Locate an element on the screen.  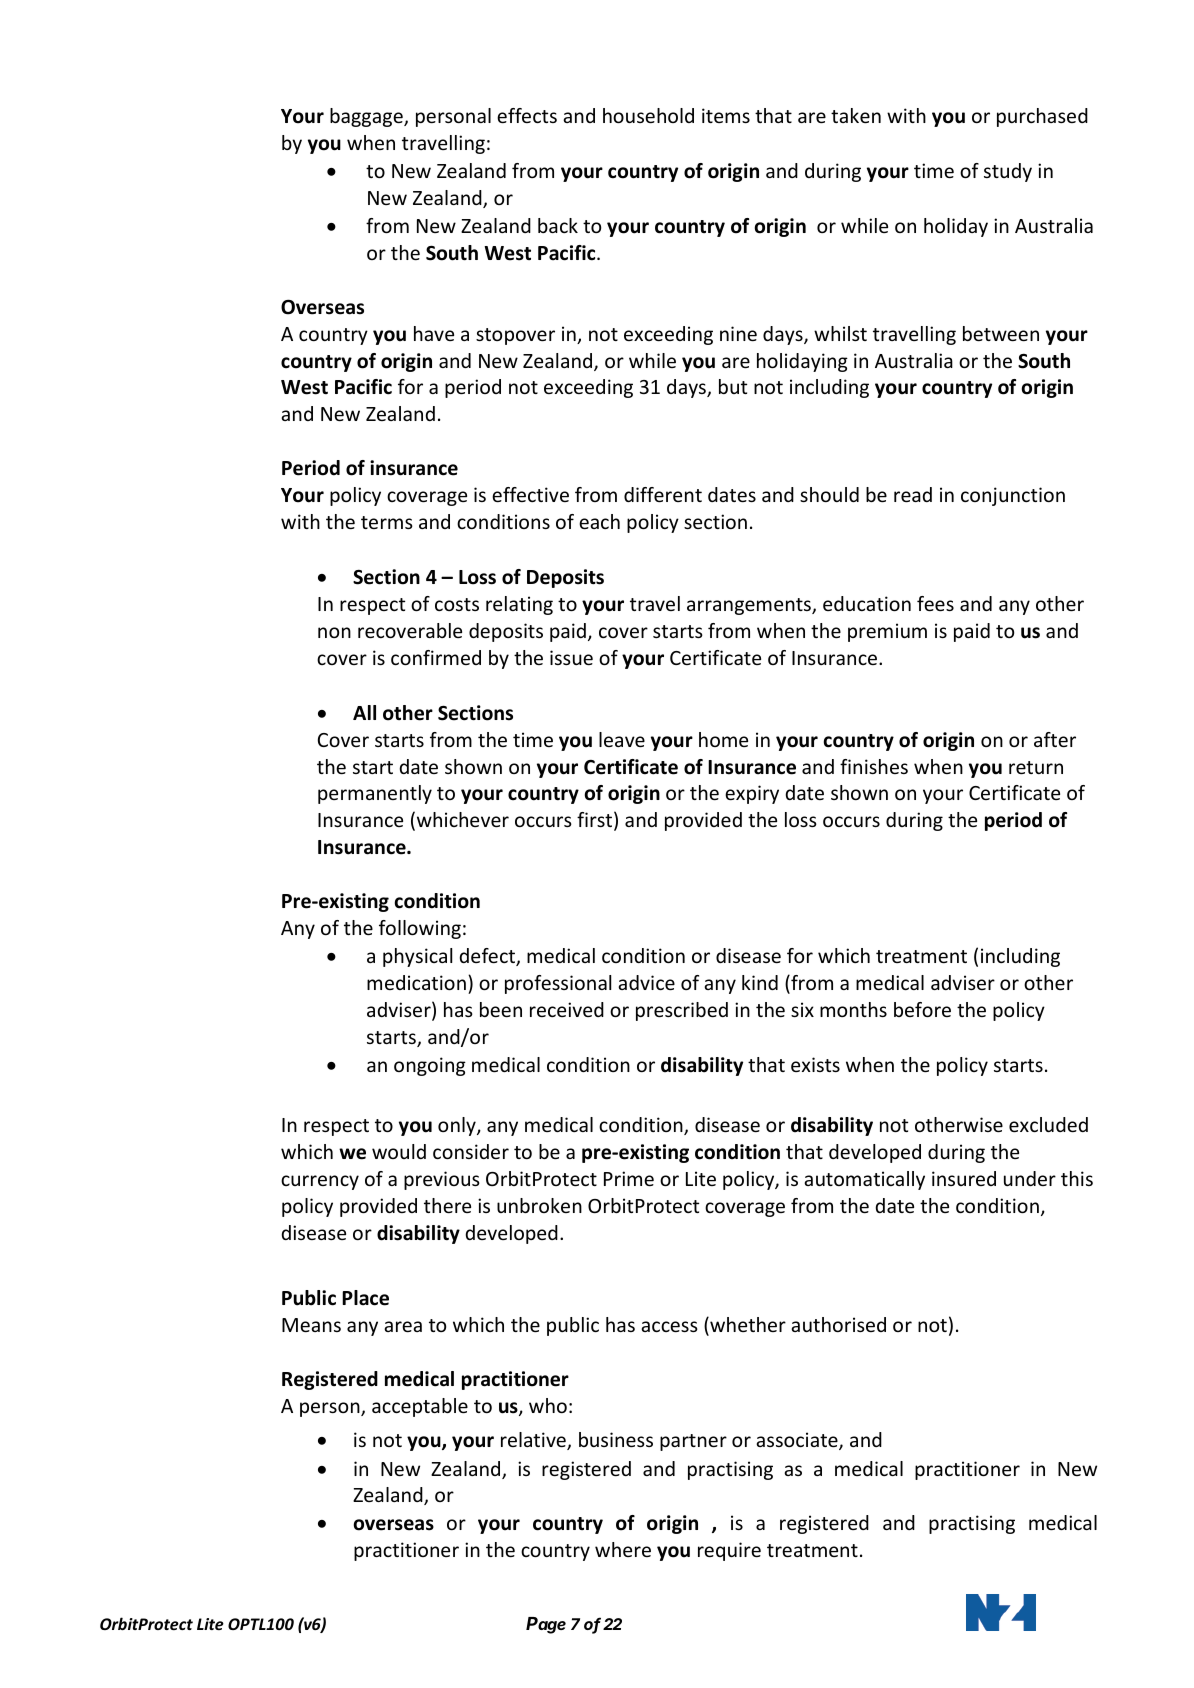
acceptable is located at coordinates (420, 1407).
